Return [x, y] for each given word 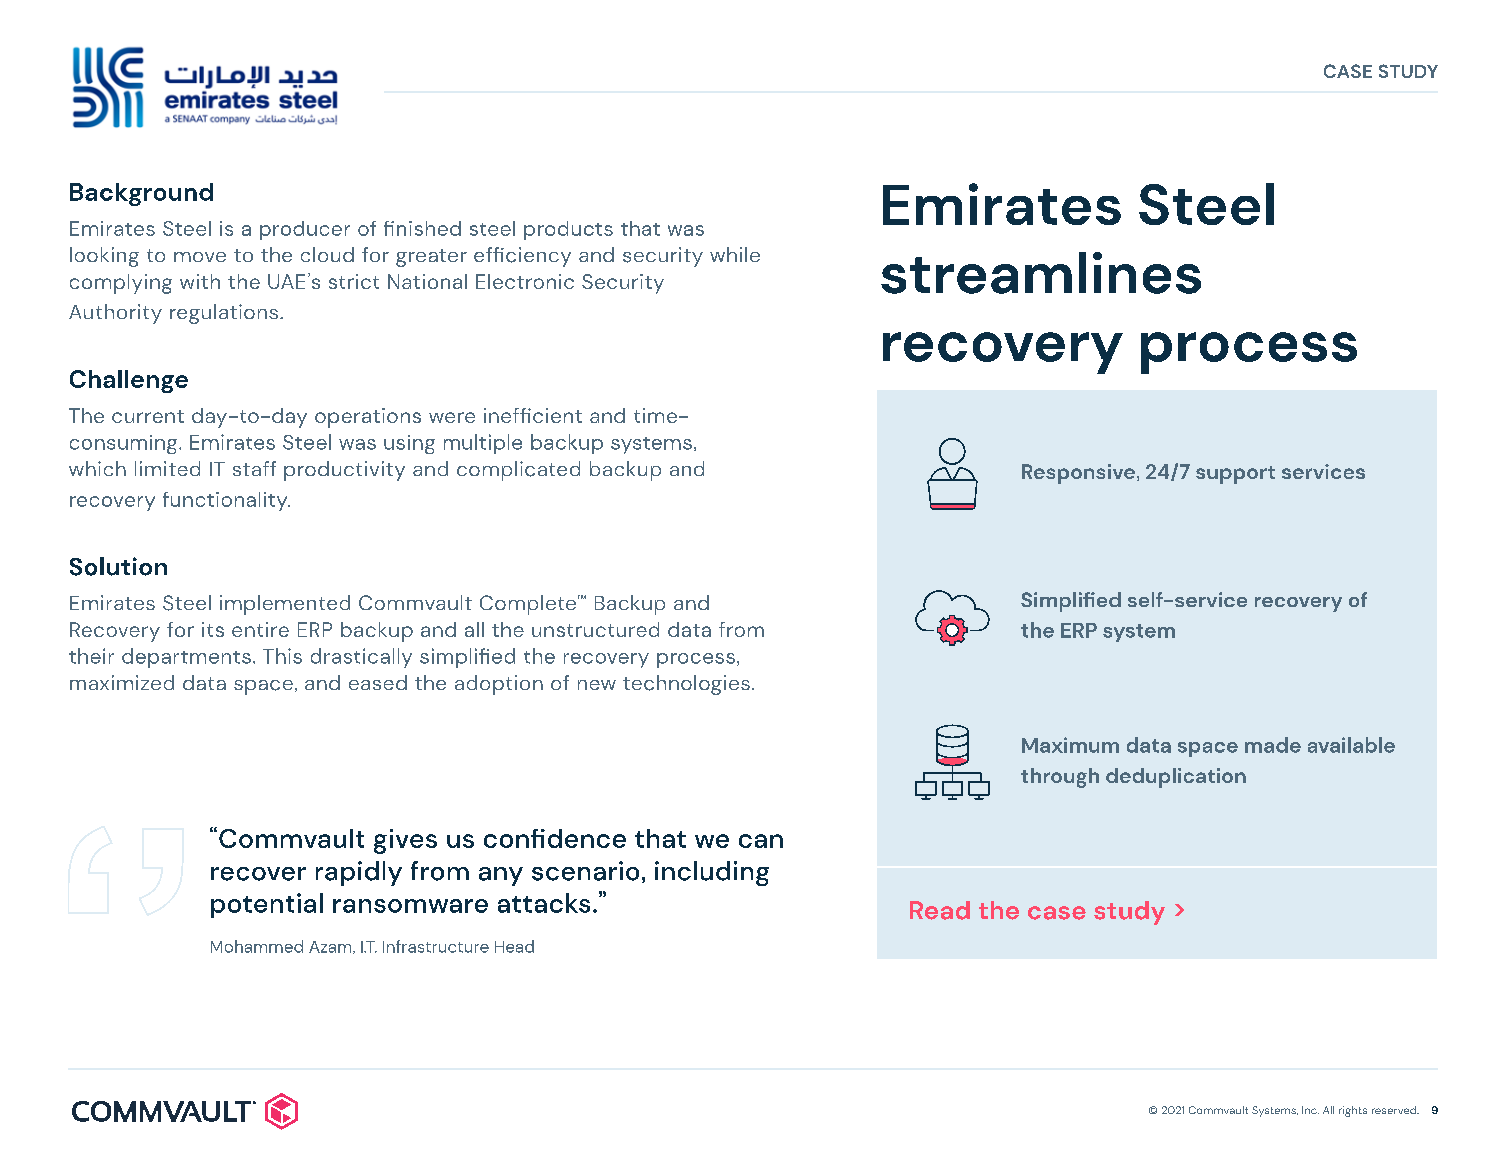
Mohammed [257, 946]
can [761, 841]
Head [514, 946]
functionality [226, 501]
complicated [518, 471]
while [735, 254]
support [1235, 475]
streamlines [1041, 273]
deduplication [1176, 778]
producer [305, 230]
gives [405, 841]
